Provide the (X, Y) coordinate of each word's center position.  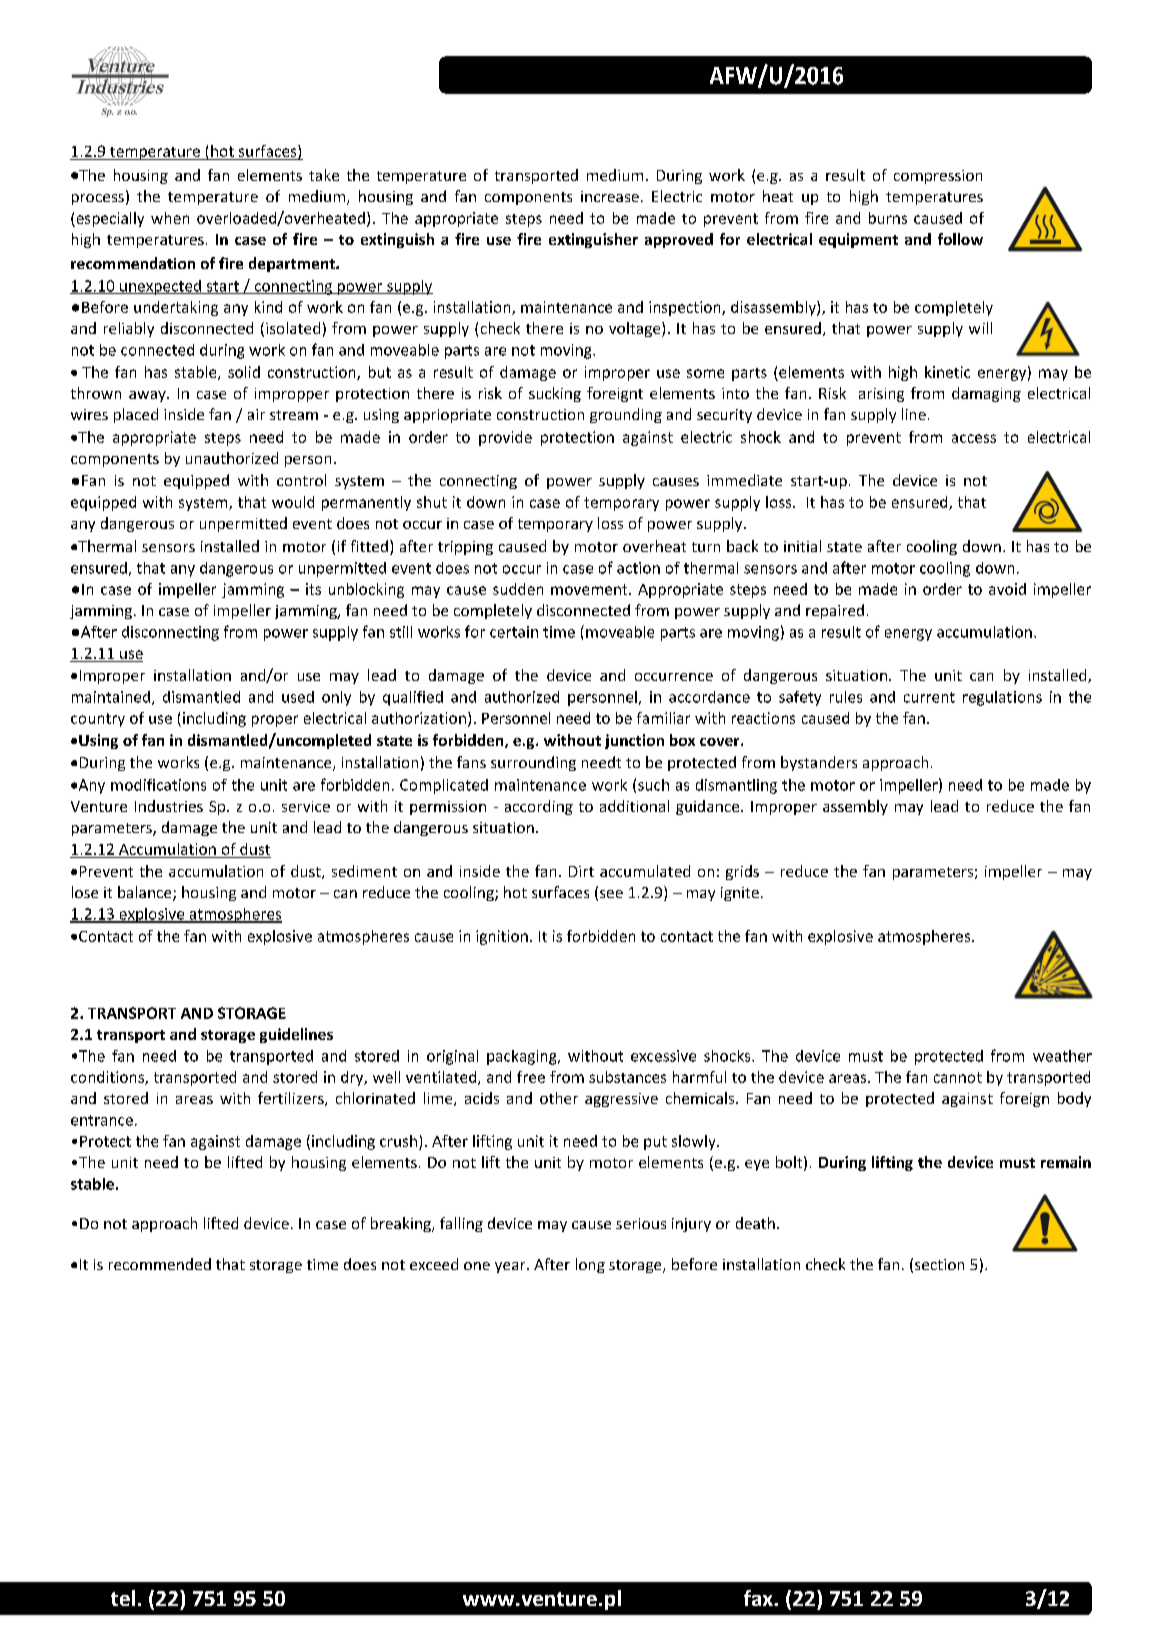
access (974, 438)
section (939, 1264)
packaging (523, 1057)
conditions (108, 1078)
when (170, 218)
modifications (158, 785)
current (929, 697)
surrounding (533, 763)
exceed (434, 1264)
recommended (160, 1264)
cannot (958, 1077)
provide (505, 438)
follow (960, 239)
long (590, 1265)
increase (610, 196)
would (293, 502)
